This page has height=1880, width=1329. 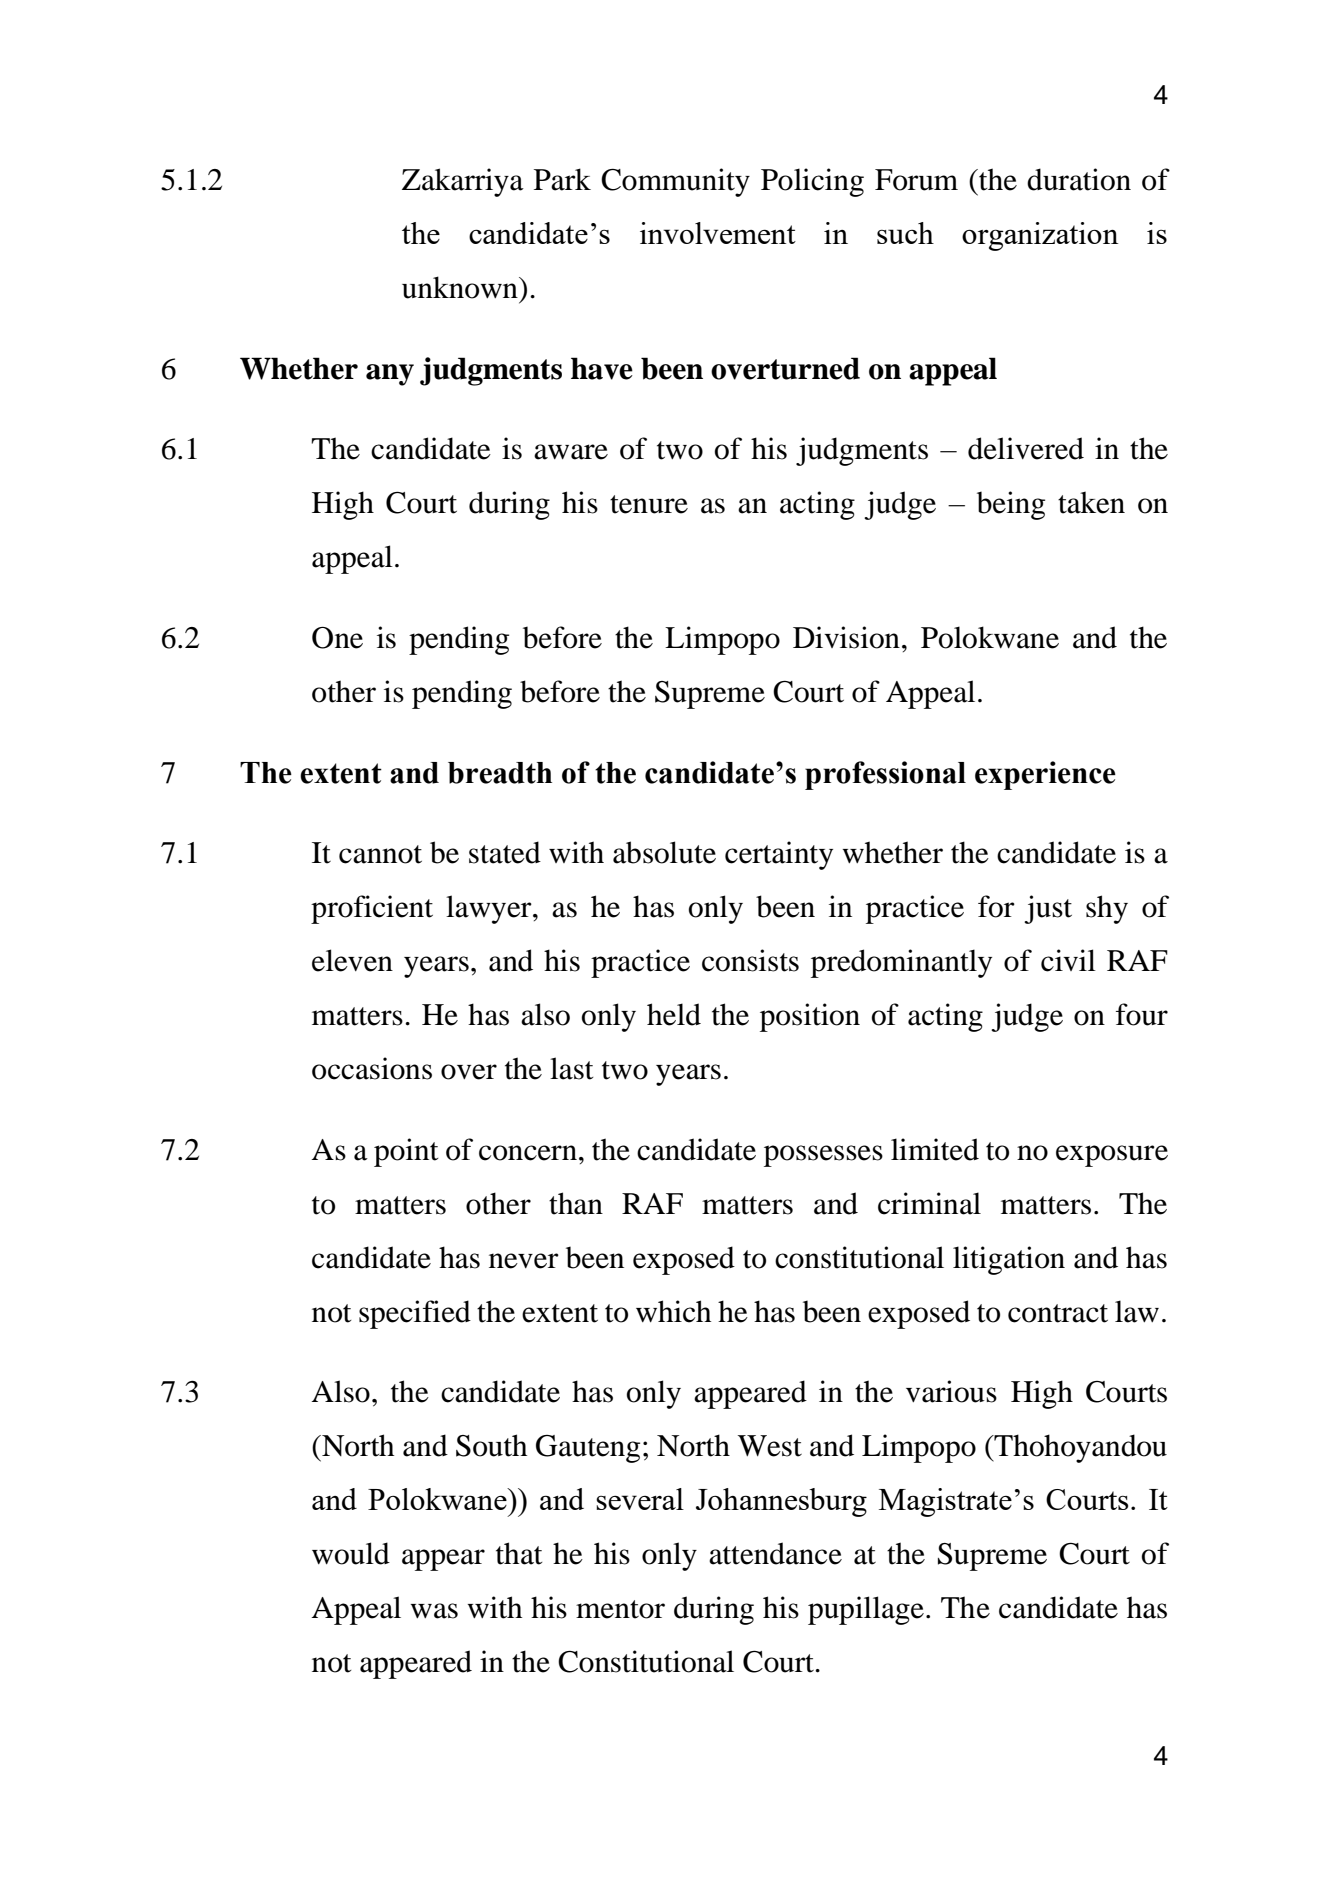 I want to click on breadth, so click(x=500, y=773).
